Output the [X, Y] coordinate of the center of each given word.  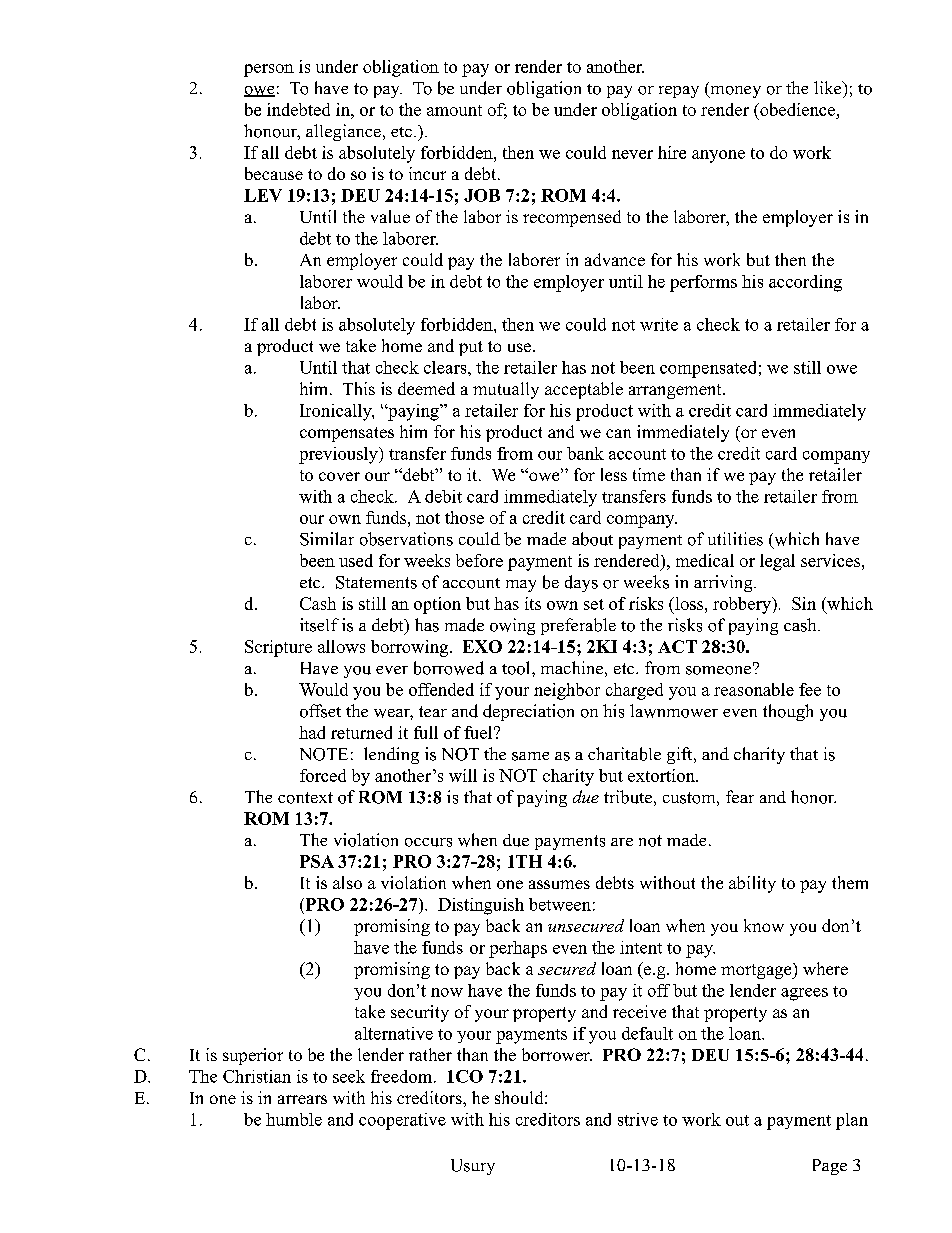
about [592, 539]
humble [294, 1119]
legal [777, 562]
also [347, 882]
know [764, 925]
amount [454, 110]
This [359, 388]
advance [615, 259]
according [805, 283]
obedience [796, 109]
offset [320, 711]
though [788, 712]
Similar [327, 539]
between [560, 904]
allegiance [343, 132]
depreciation [528, 712]
